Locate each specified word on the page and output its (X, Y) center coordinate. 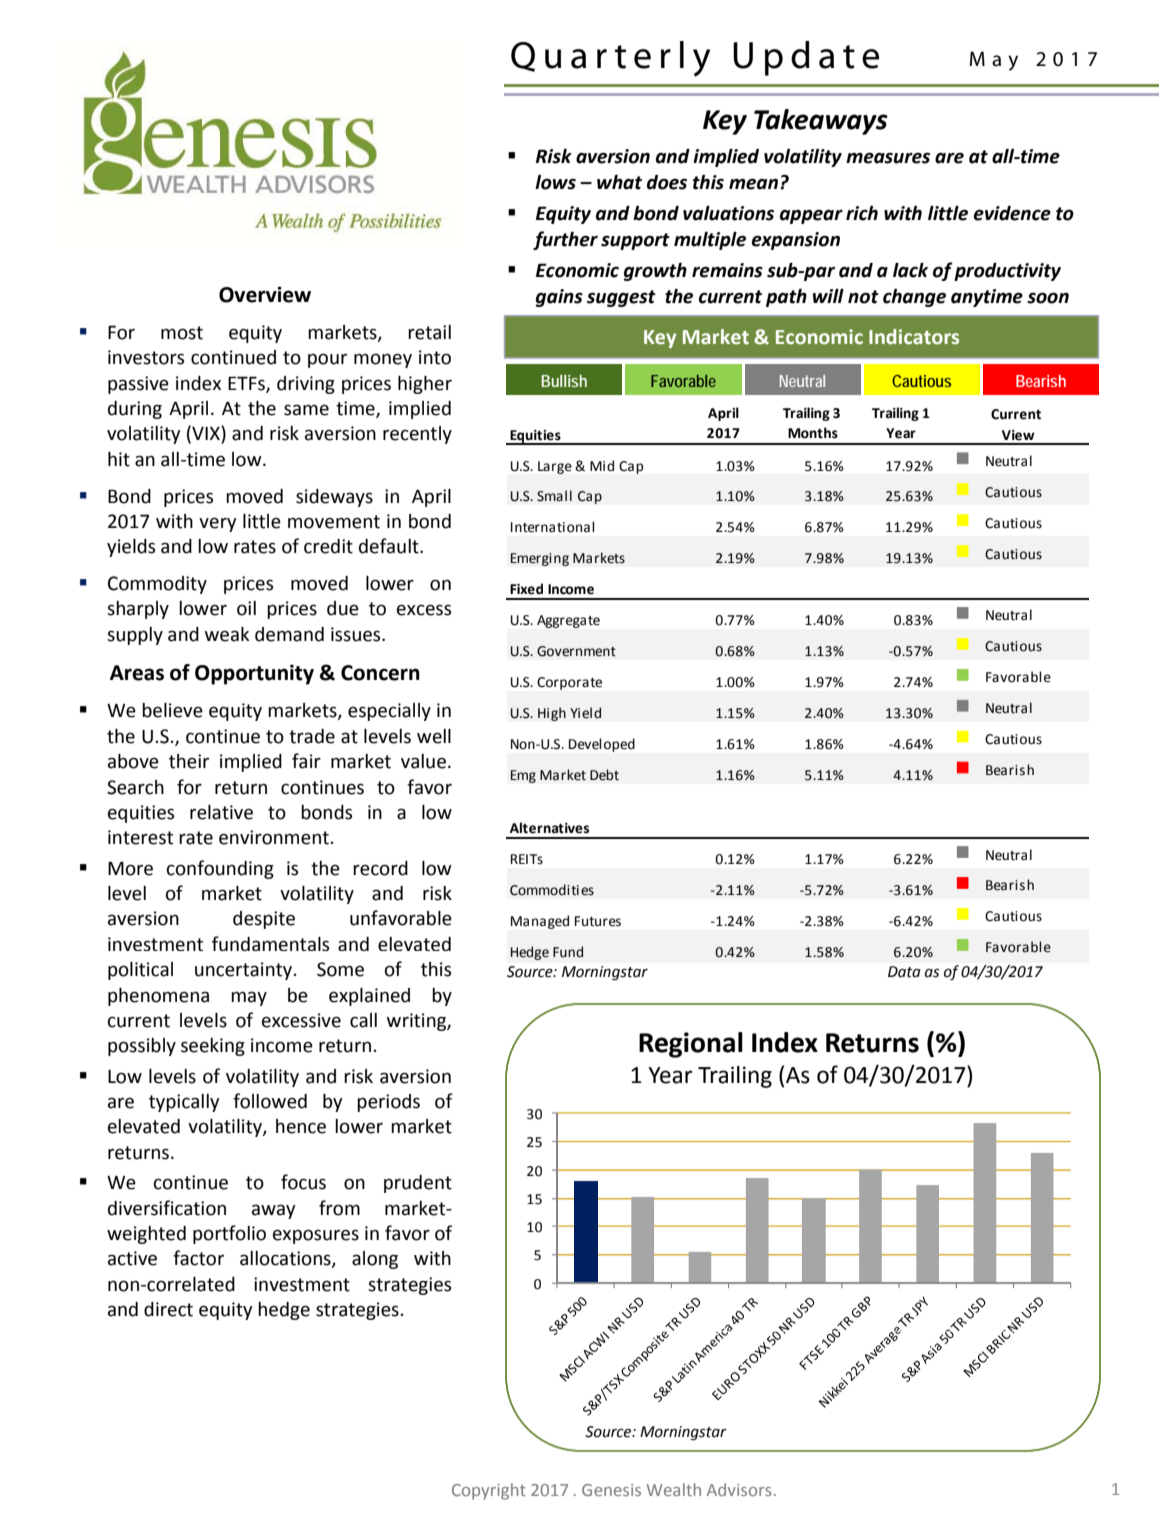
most (182, 333)
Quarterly (610, 59)
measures (888, 158)
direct (168, 1309)
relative (221, 812)
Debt (604, 775)
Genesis (611, 1490)
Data (904, 972)
